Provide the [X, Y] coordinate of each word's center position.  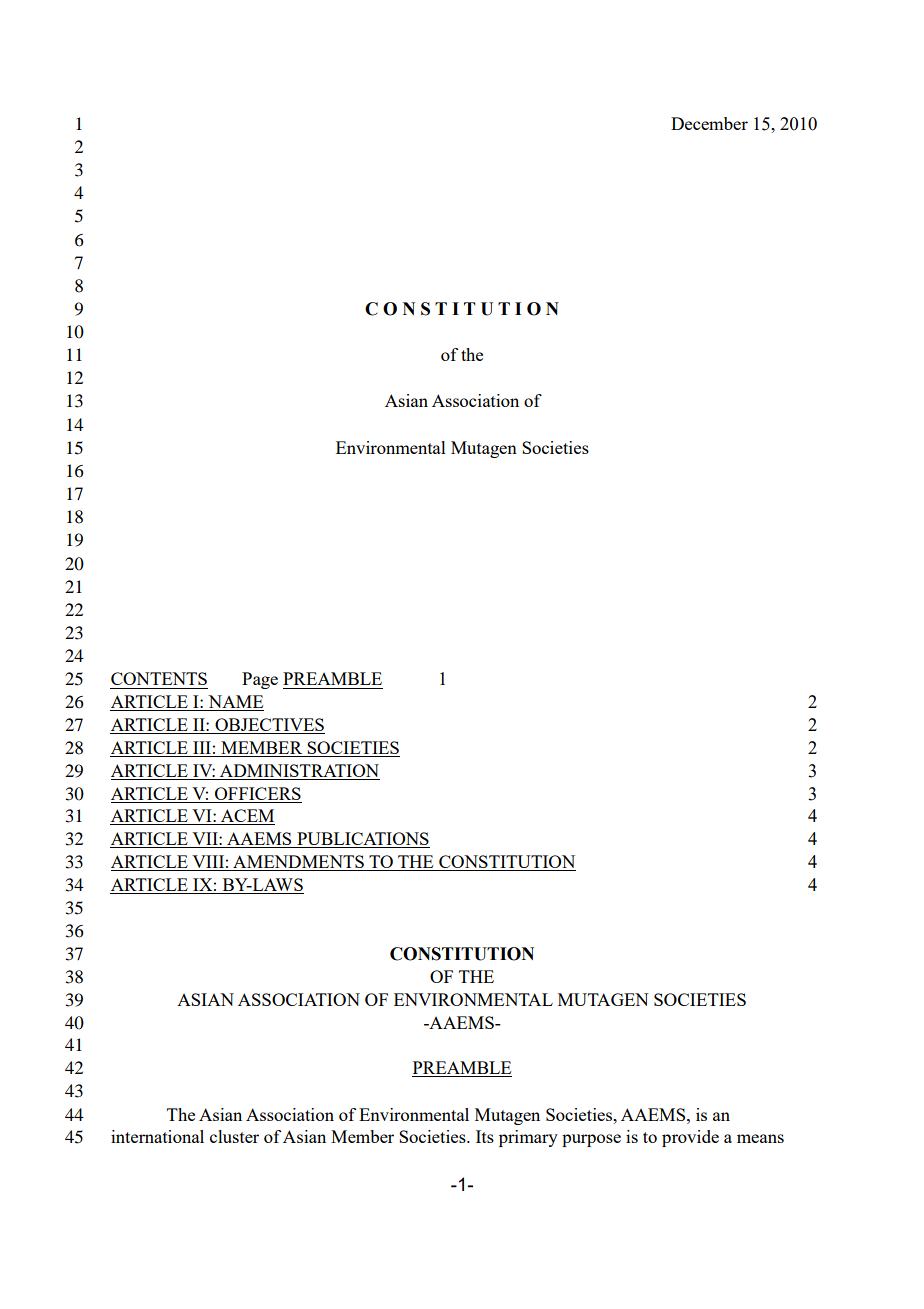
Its [485, 1136]
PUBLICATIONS [362, 840]
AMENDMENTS [298, 863]
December [709, 123]
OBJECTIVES [269, 726]
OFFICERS [258, 793]
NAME [235, 703]
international [157, 1136]
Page [260, 680]
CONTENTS [159, 678]
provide [690, 1138]
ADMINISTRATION [299, 772]
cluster [234, 1136]
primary [528, 1138]
